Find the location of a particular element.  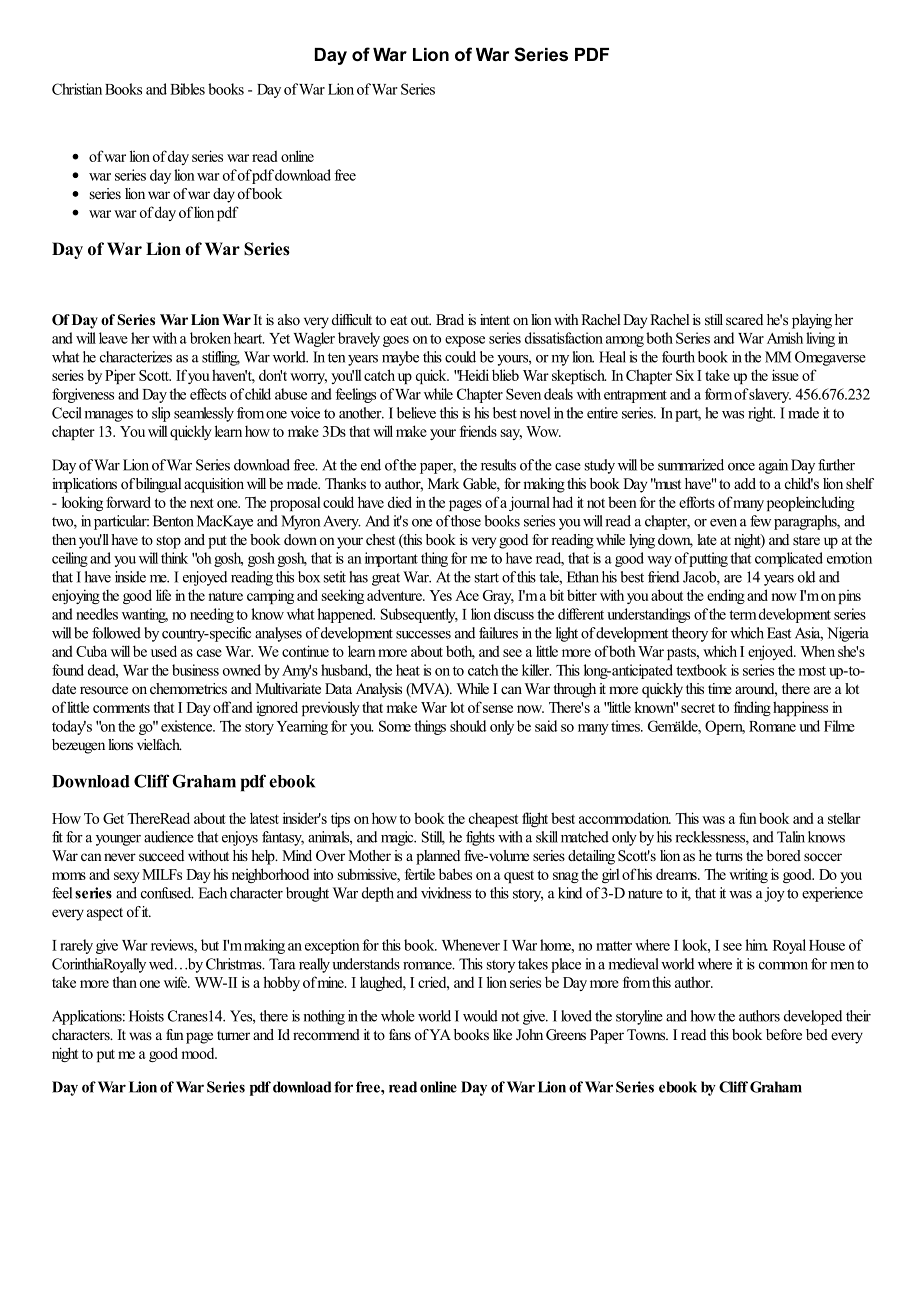

Bibles is located at coordinates (187, 89).
